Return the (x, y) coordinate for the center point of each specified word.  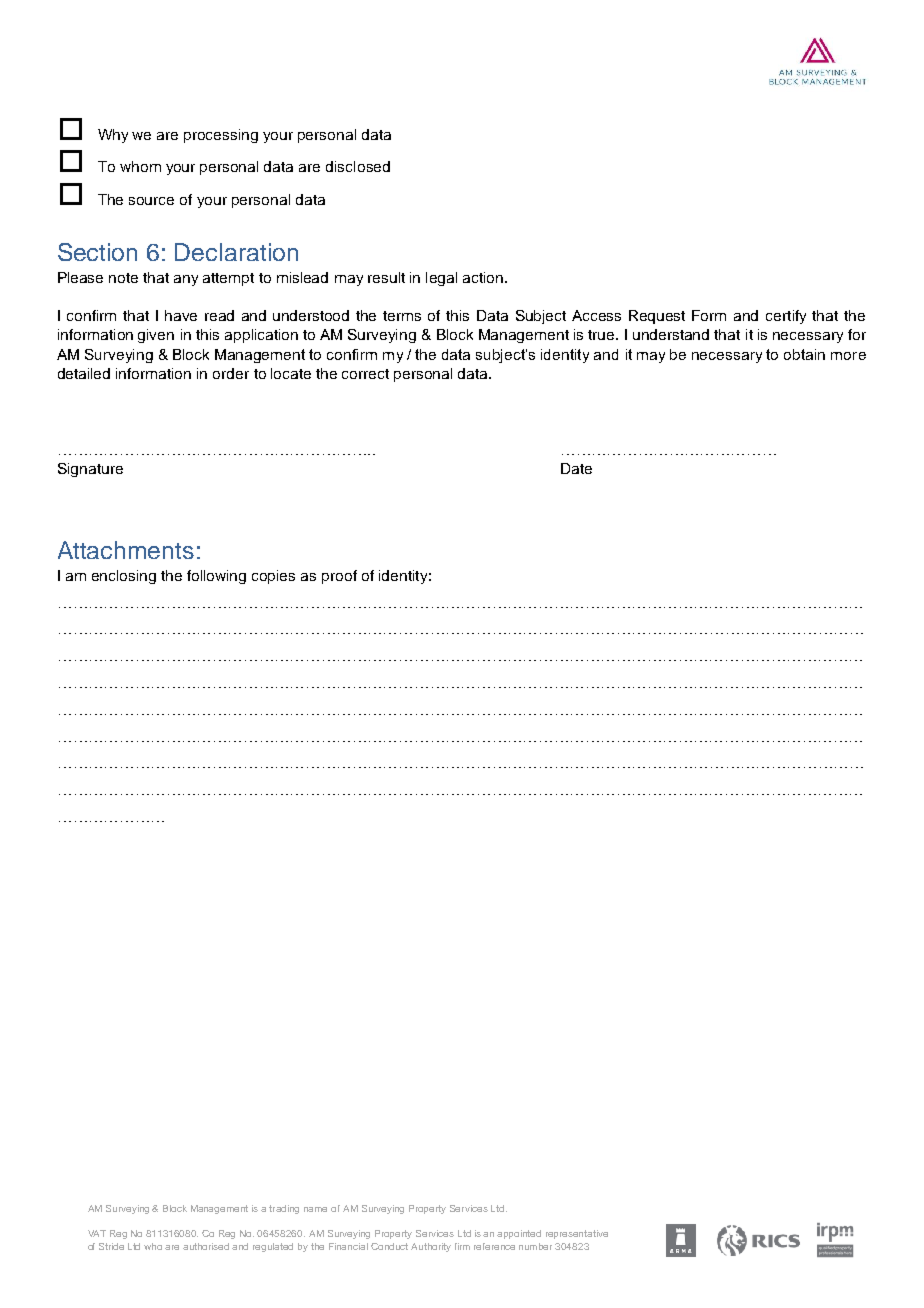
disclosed (358, 166)
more (848, 356)
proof (339, 577)
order (231, 373)
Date (576, 468)
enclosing (124, 577)
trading (284, 1209)
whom (140, 166)
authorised (206, 1246)
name (315, 1209)
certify (786, 317)
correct (365, 374)
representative (577, 1234)
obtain (804, 354)
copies (273, 577)
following (216, 577)
